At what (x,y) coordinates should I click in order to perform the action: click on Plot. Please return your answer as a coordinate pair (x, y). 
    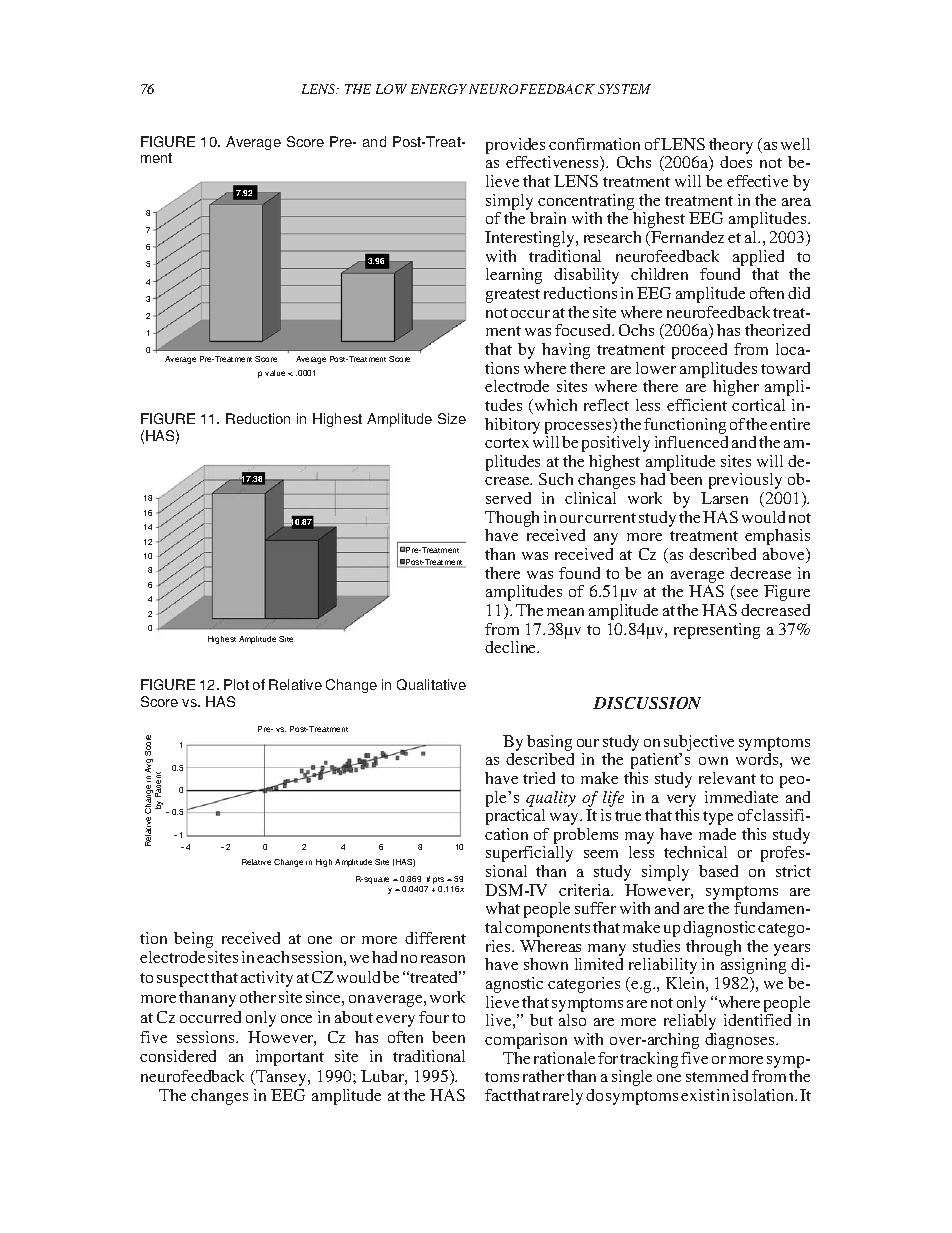
    Looking at the image, I should click on (236, 684).
